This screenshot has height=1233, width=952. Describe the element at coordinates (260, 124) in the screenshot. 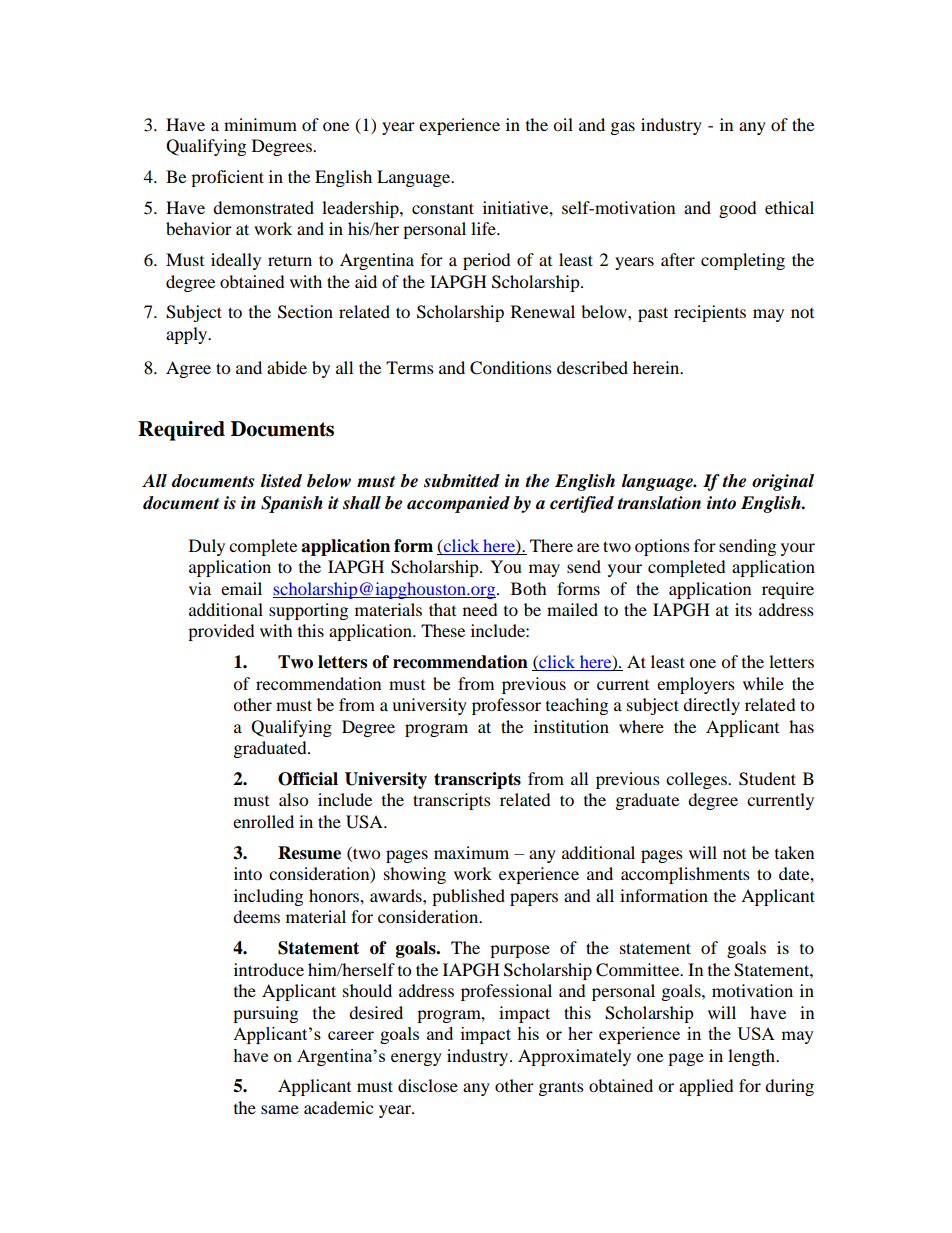

I see `minimum` at that location.
